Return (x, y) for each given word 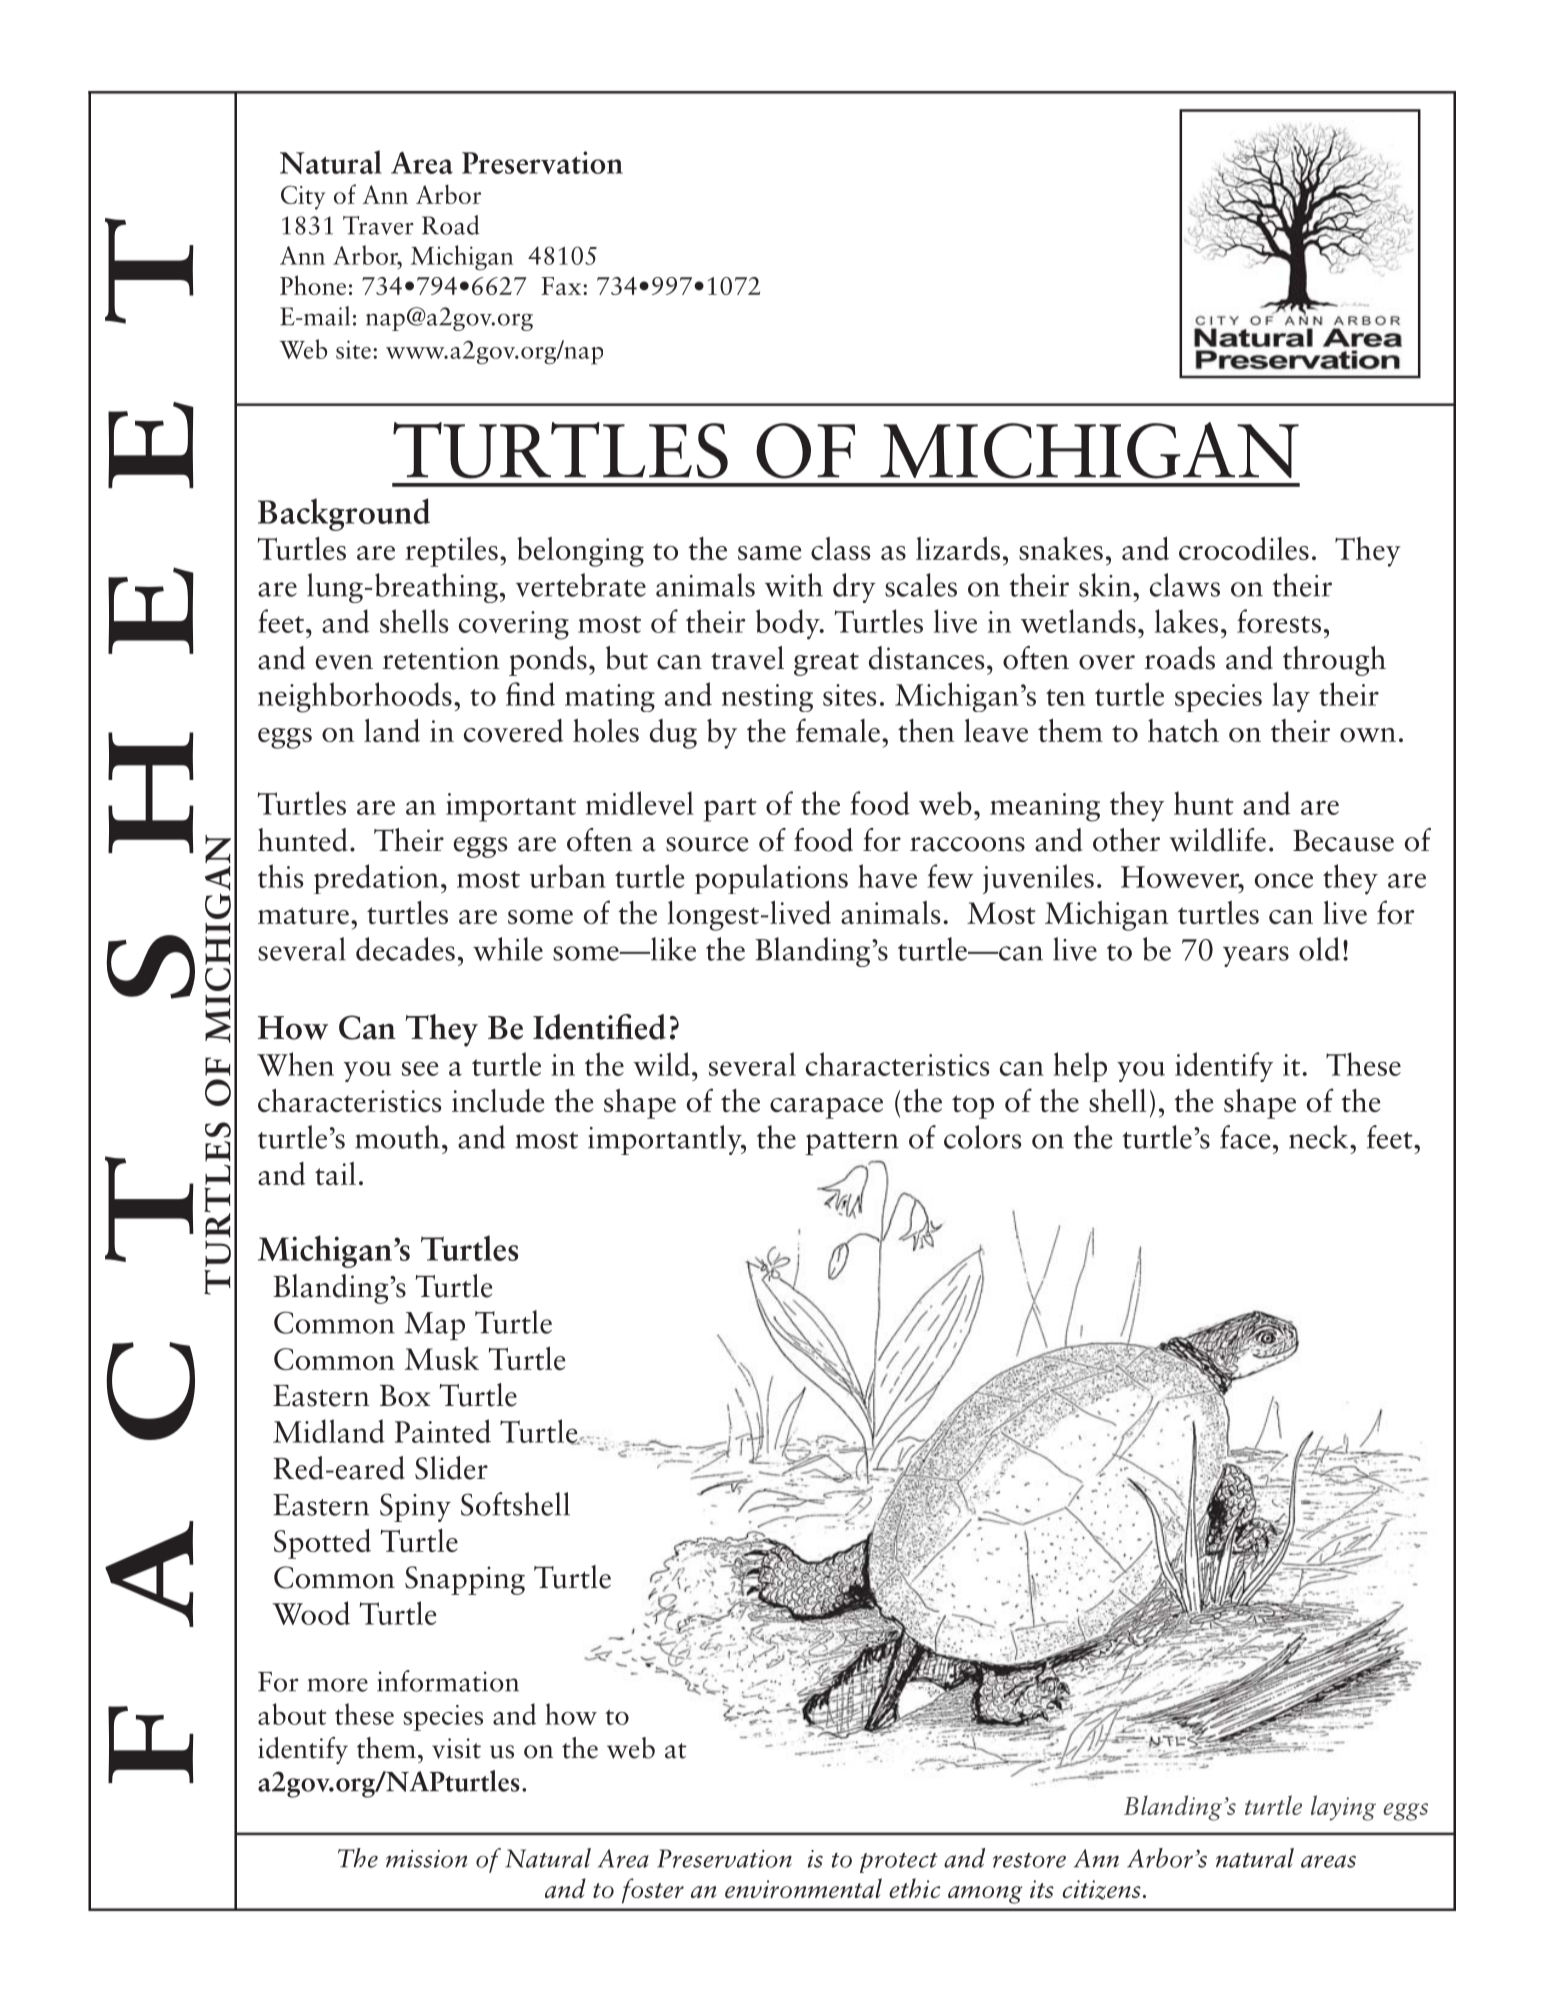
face (1245, 1137)
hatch (1183, 730)
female (838, 730)
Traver (378, 225)
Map (435, 1326)
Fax (562, 286)
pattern (852, 1143)
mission (426, 1859)
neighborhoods (355, 697)
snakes (1061, 548)
